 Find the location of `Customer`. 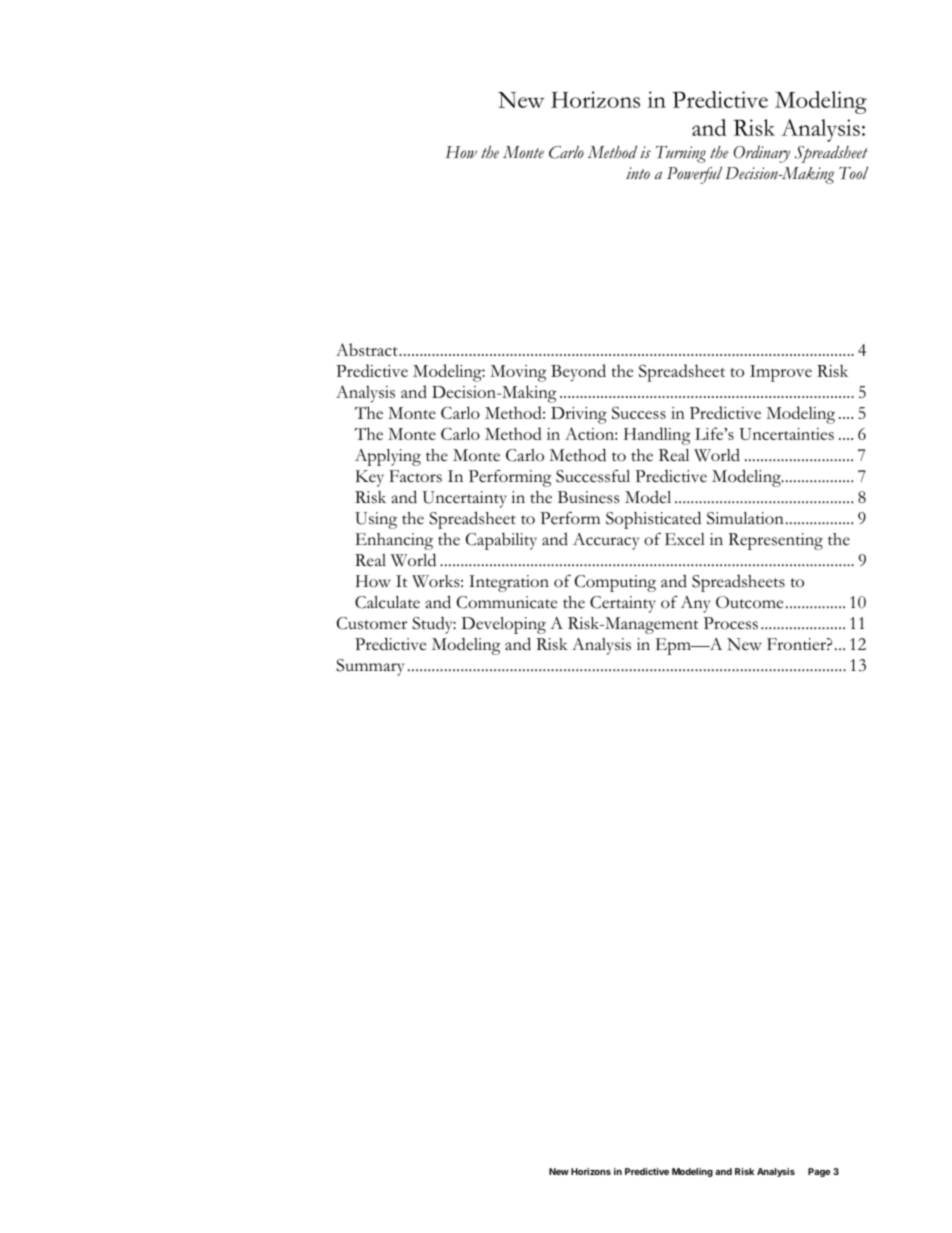

Customer is located at coordinates (372, 623).
